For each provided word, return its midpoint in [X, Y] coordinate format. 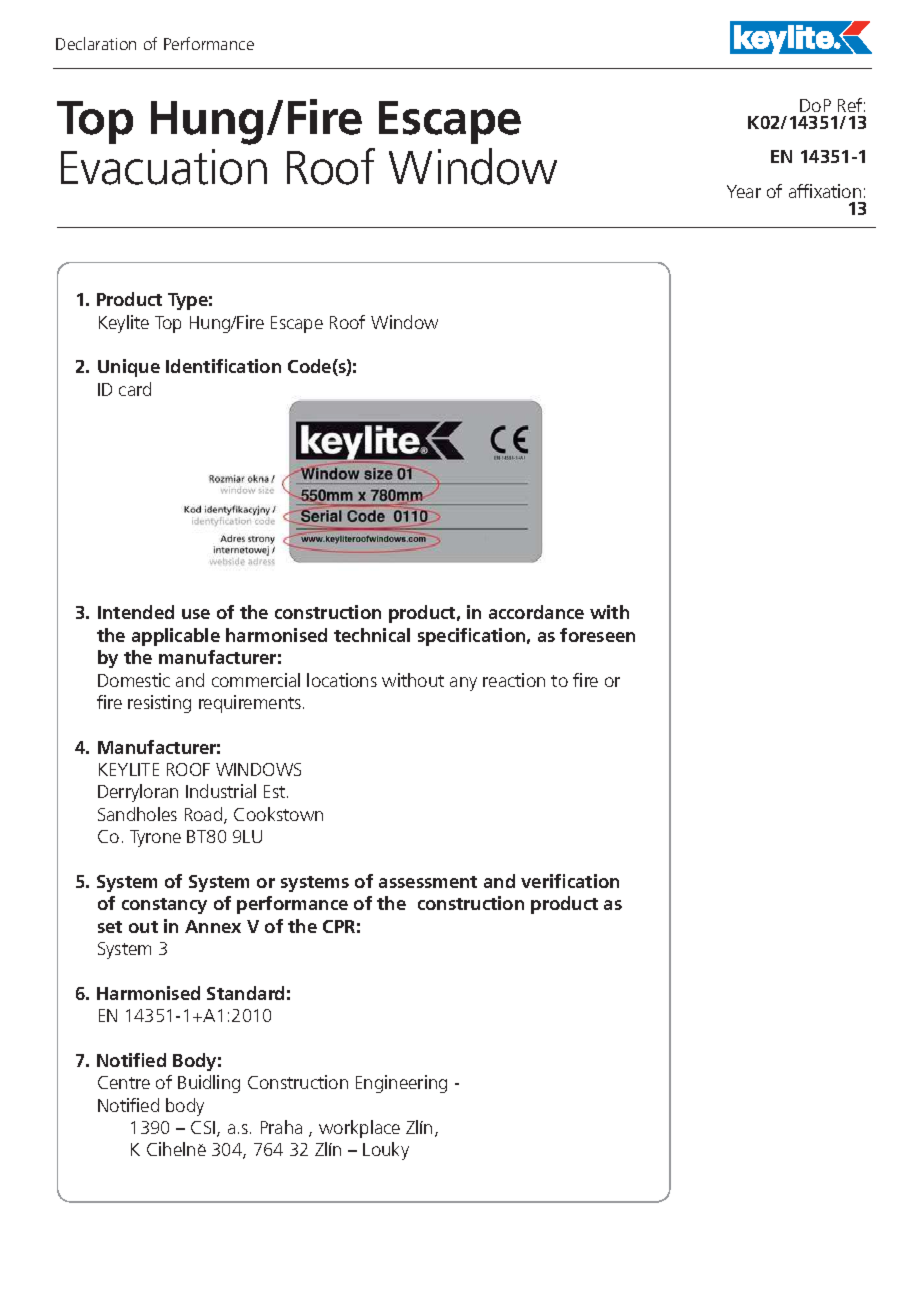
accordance [536, 612]
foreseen [597, 635]
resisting [159, 704]
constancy [164, 906]
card [135, 389]
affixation [825, 191]
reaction [514, 680]
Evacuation [164, 167]
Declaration [96, 43]
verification [570, 881]
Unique [129, 368]
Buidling [209, 1084]
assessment [428, 882]
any [463, 684]
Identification [223, 366]
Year [744, 191]
